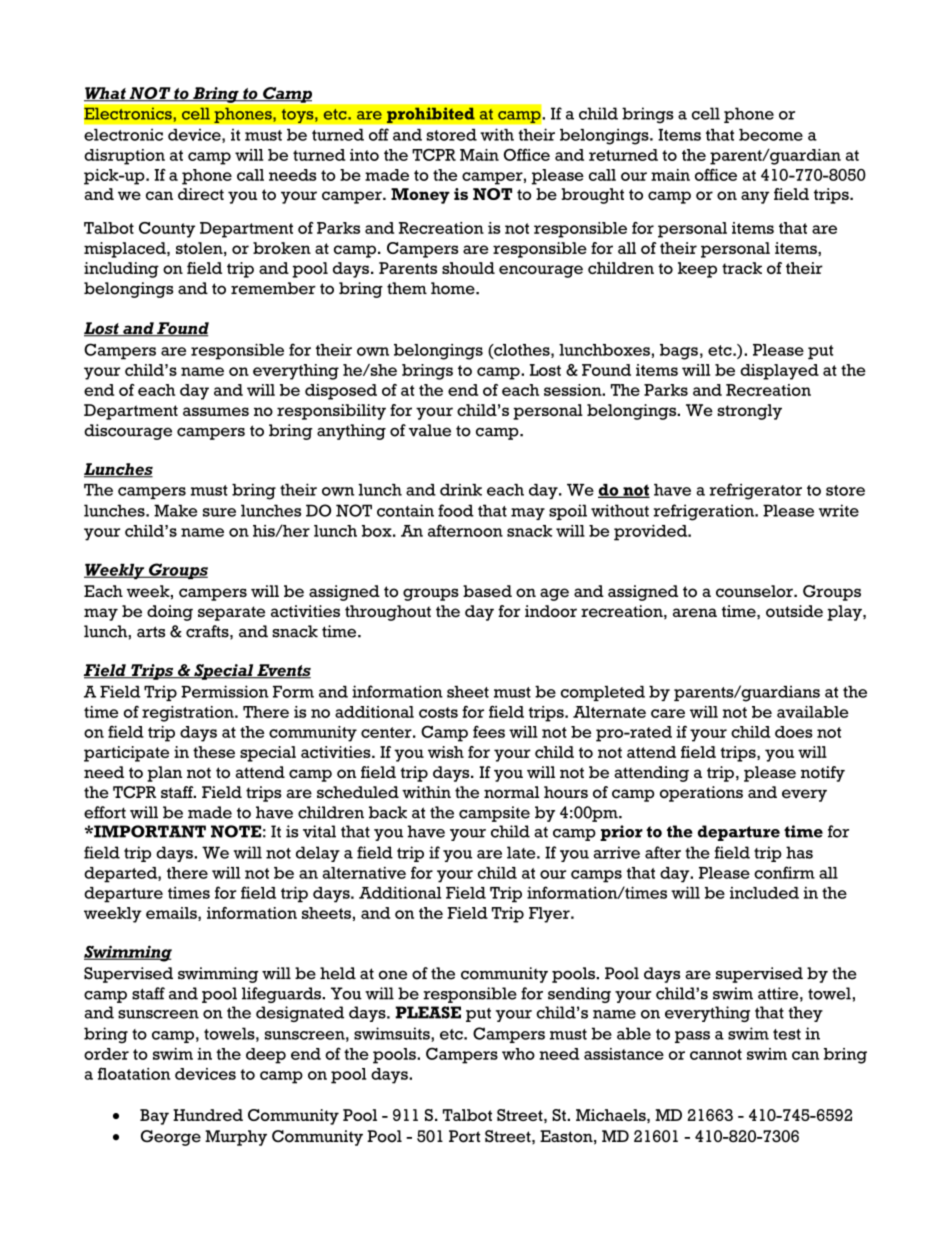  I want to click on who, so click(518, 1054).
